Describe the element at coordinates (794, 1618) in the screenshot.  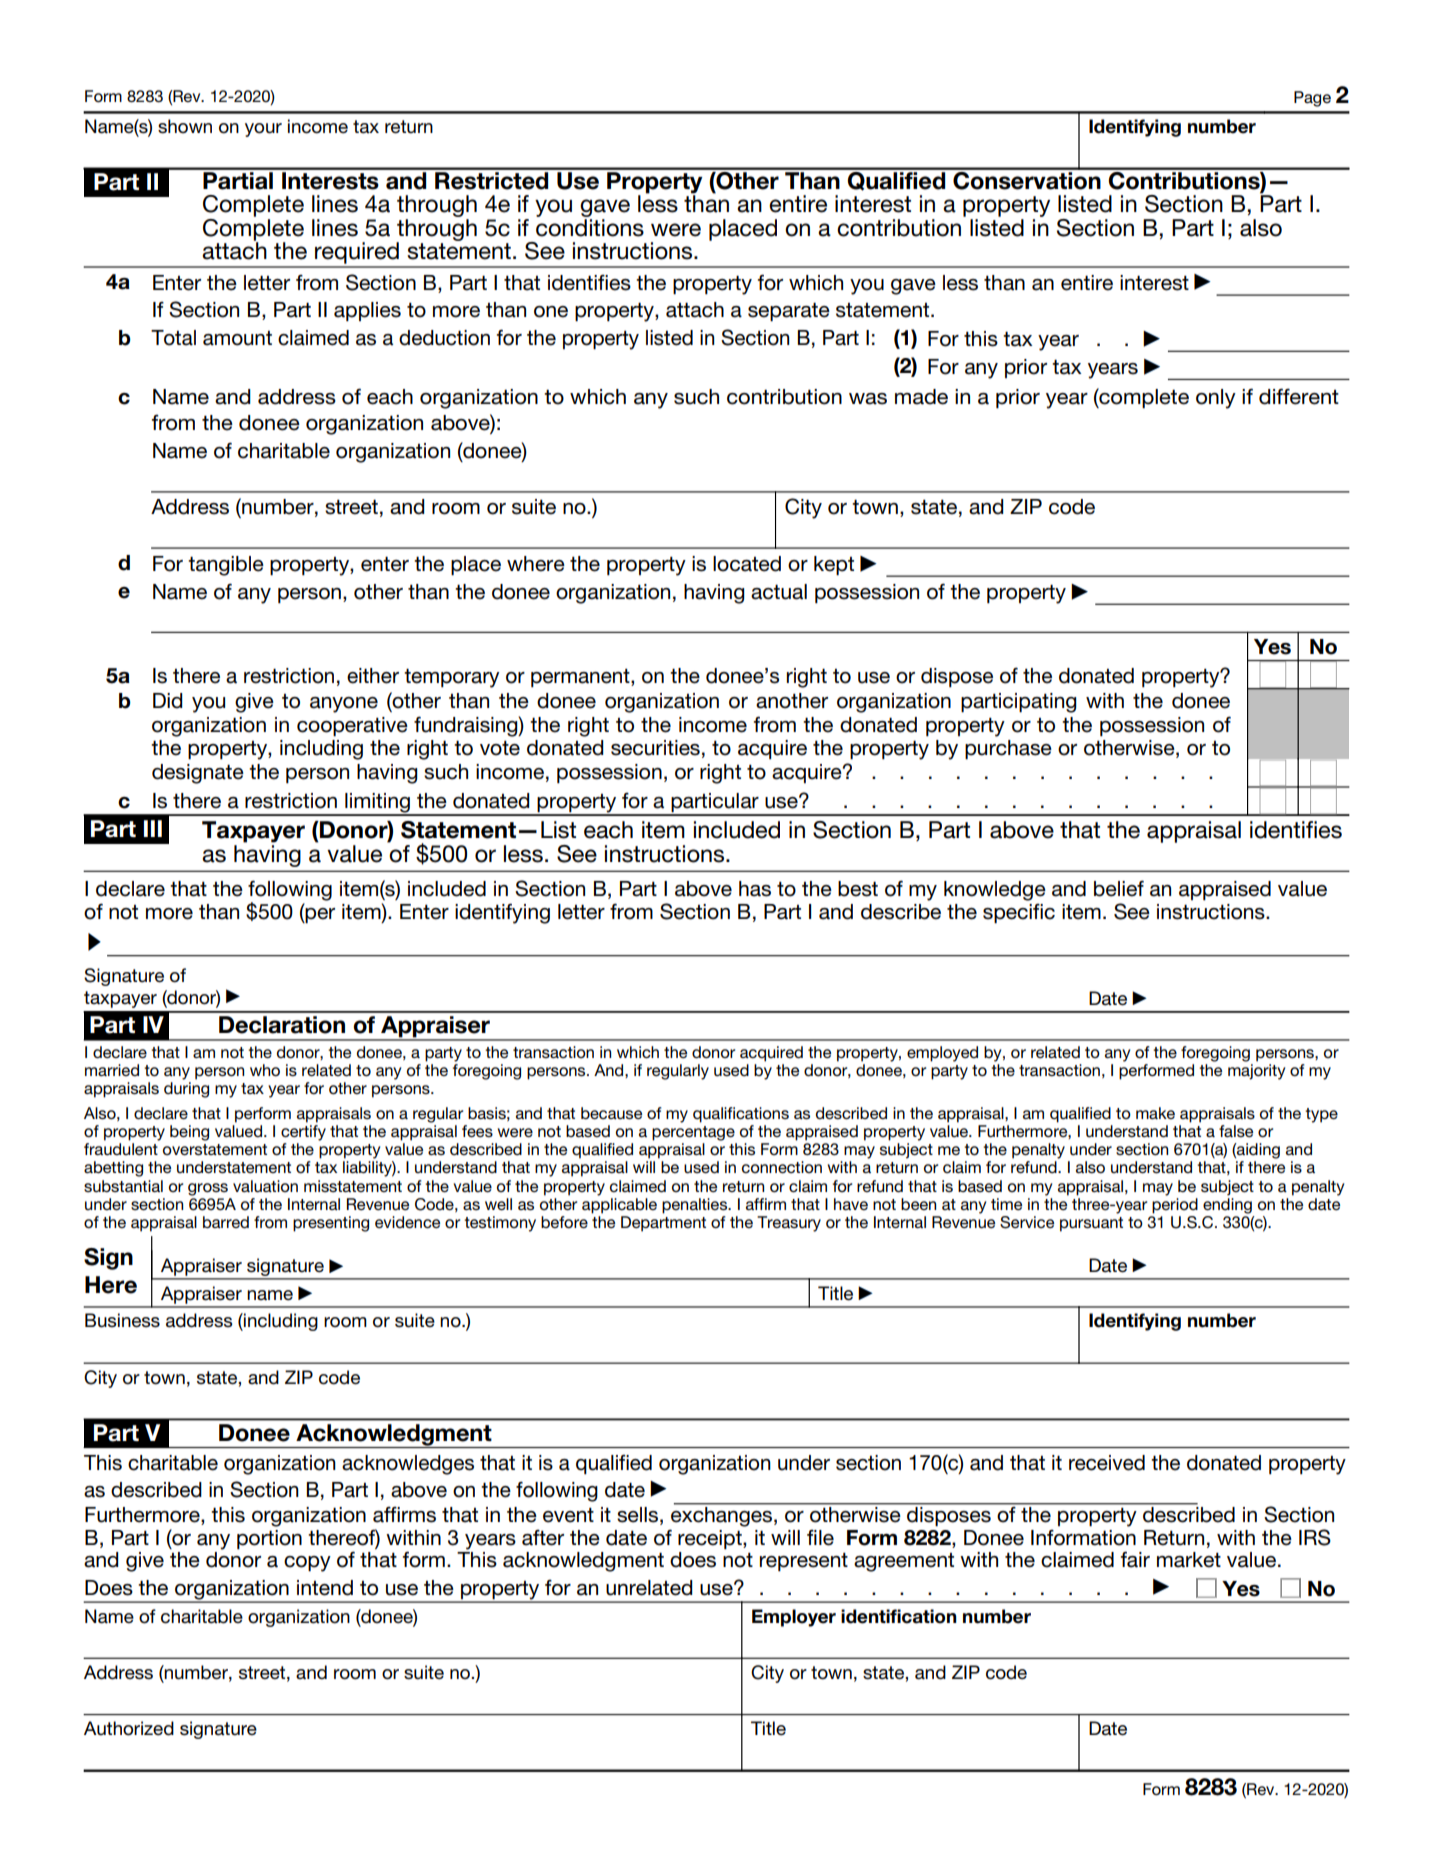
I see `Employer` at that location.
